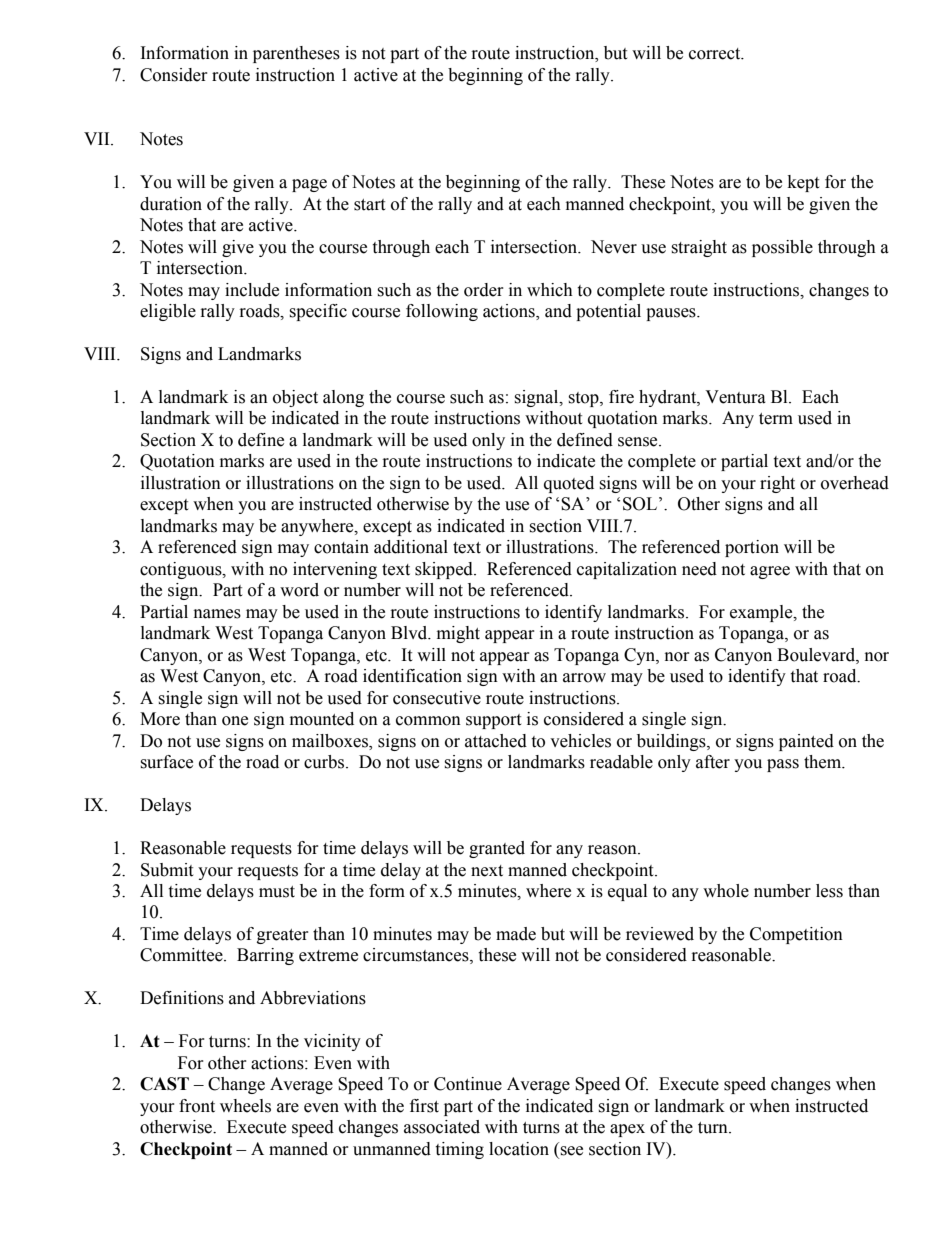  I want to click on stop, so click(584, 399).
